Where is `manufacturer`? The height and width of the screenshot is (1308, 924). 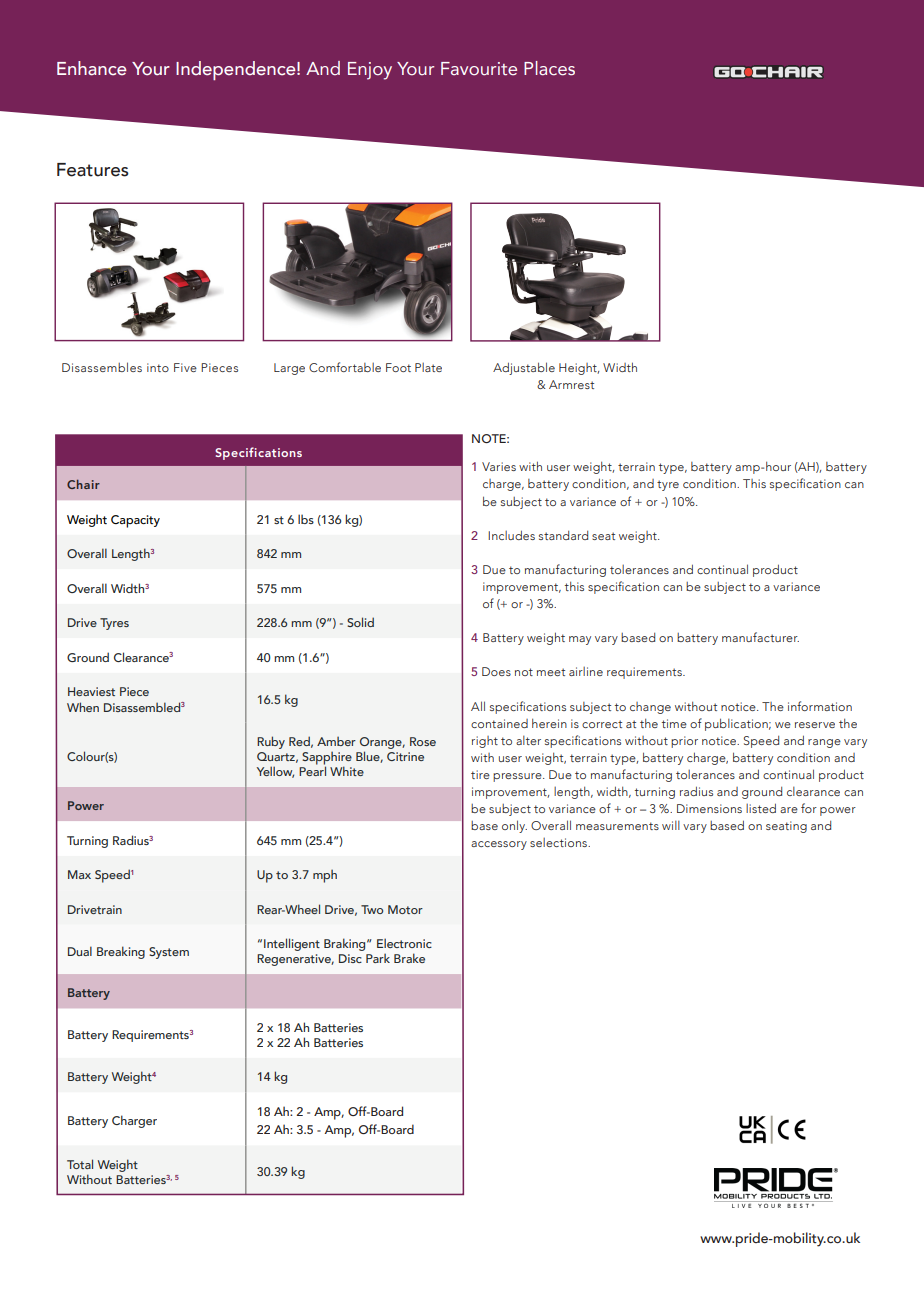
manufacturer is located at coordinates (760, 637).
